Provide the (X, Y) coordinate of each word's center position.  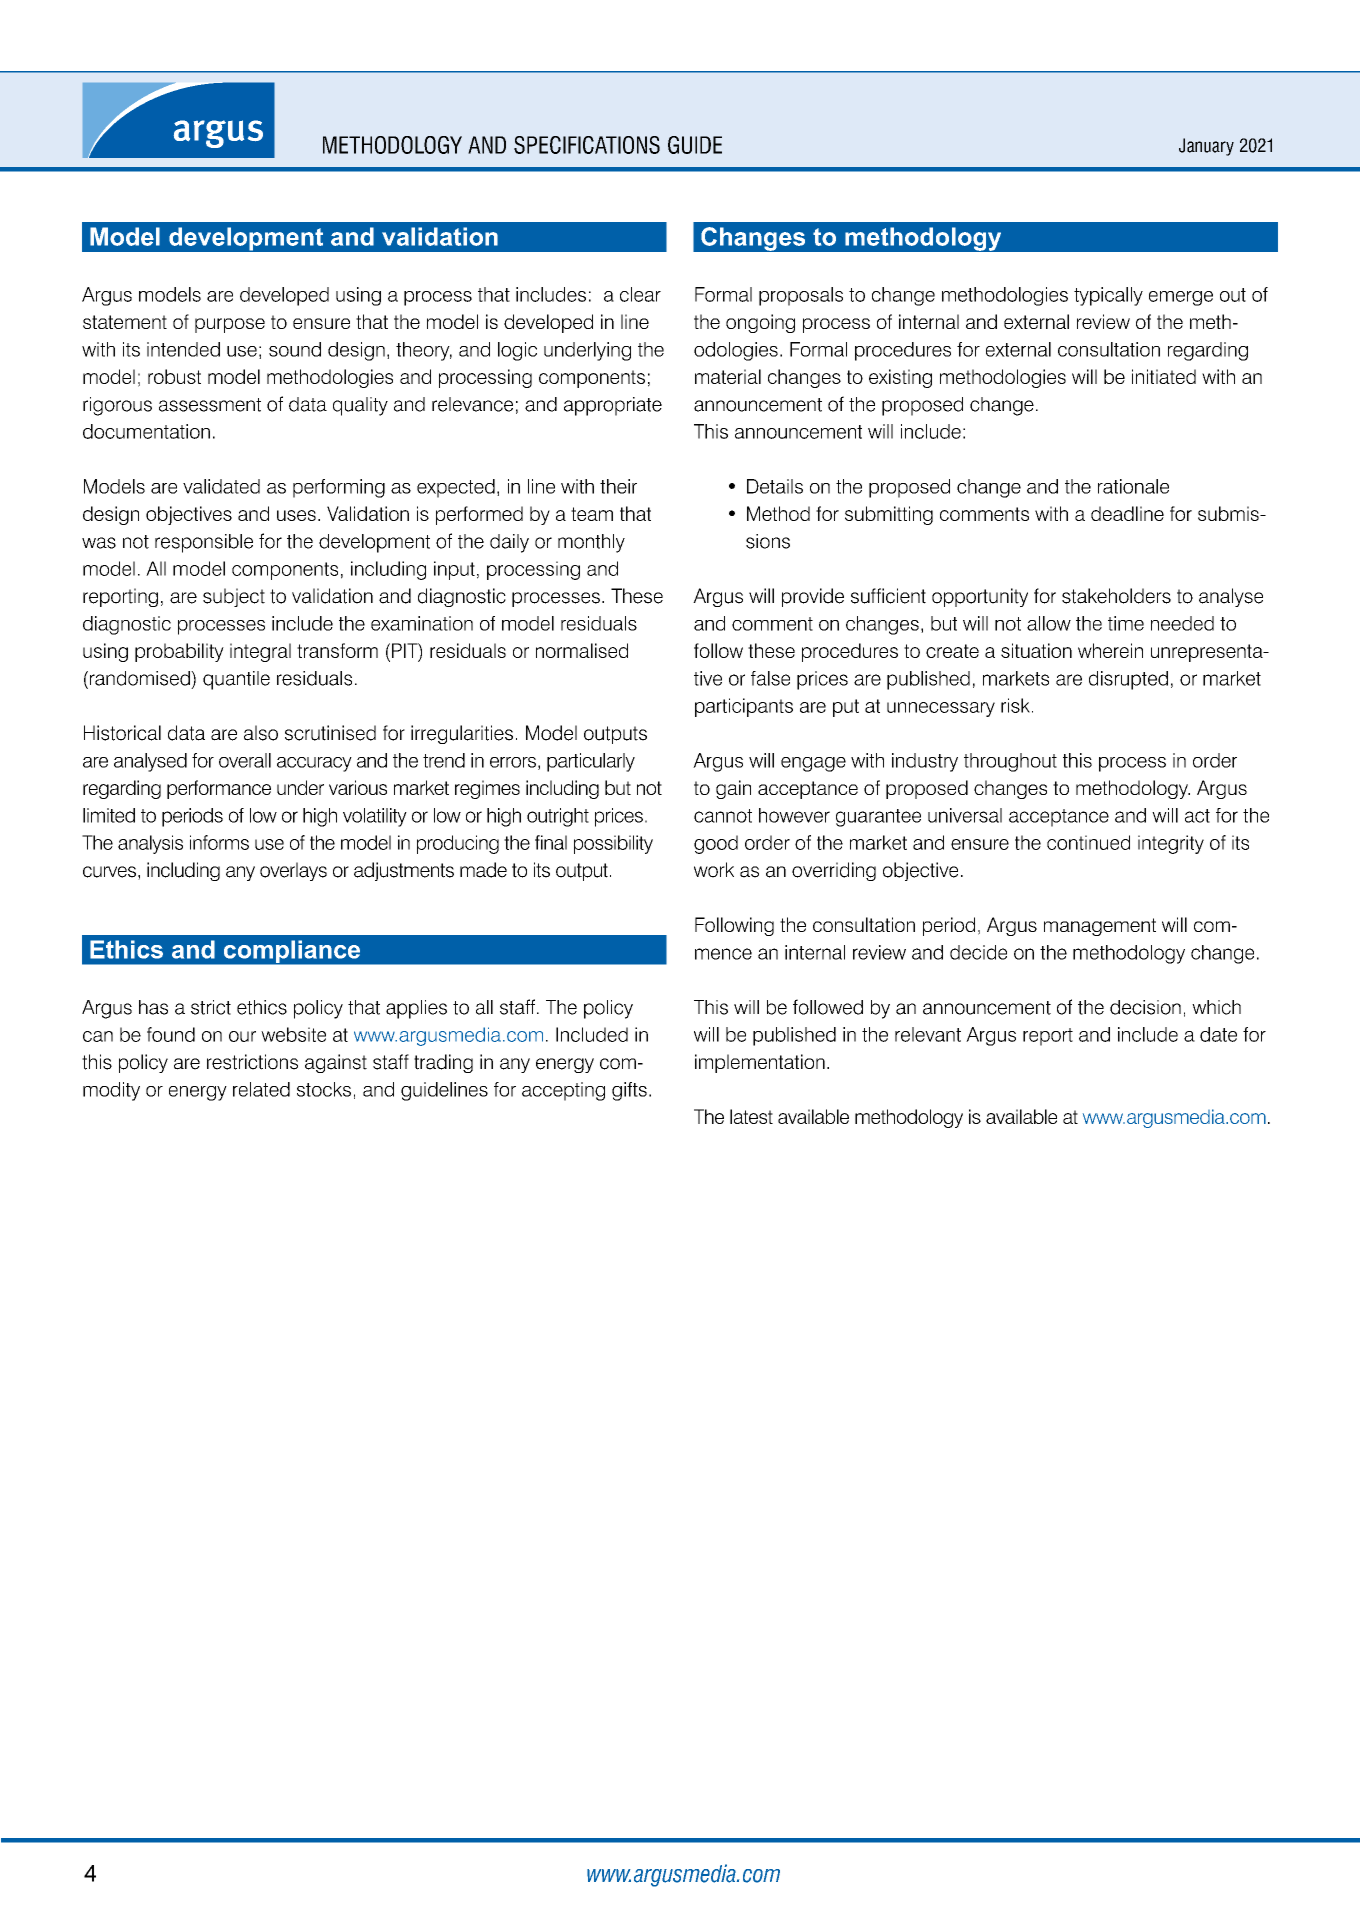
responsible (204, 543)
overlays (293, 871)
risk (1015, 705)
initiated (1164, 376)
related (261, 1089)
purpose (230, 325)
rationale (1133, 486)
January (1206, 147)
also (261, 733)
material (728, 376)
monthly (591, 543)
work (714, 870)
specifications (587, 145)
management (1100, 927)
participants (744, 707)
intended (183, 349)
